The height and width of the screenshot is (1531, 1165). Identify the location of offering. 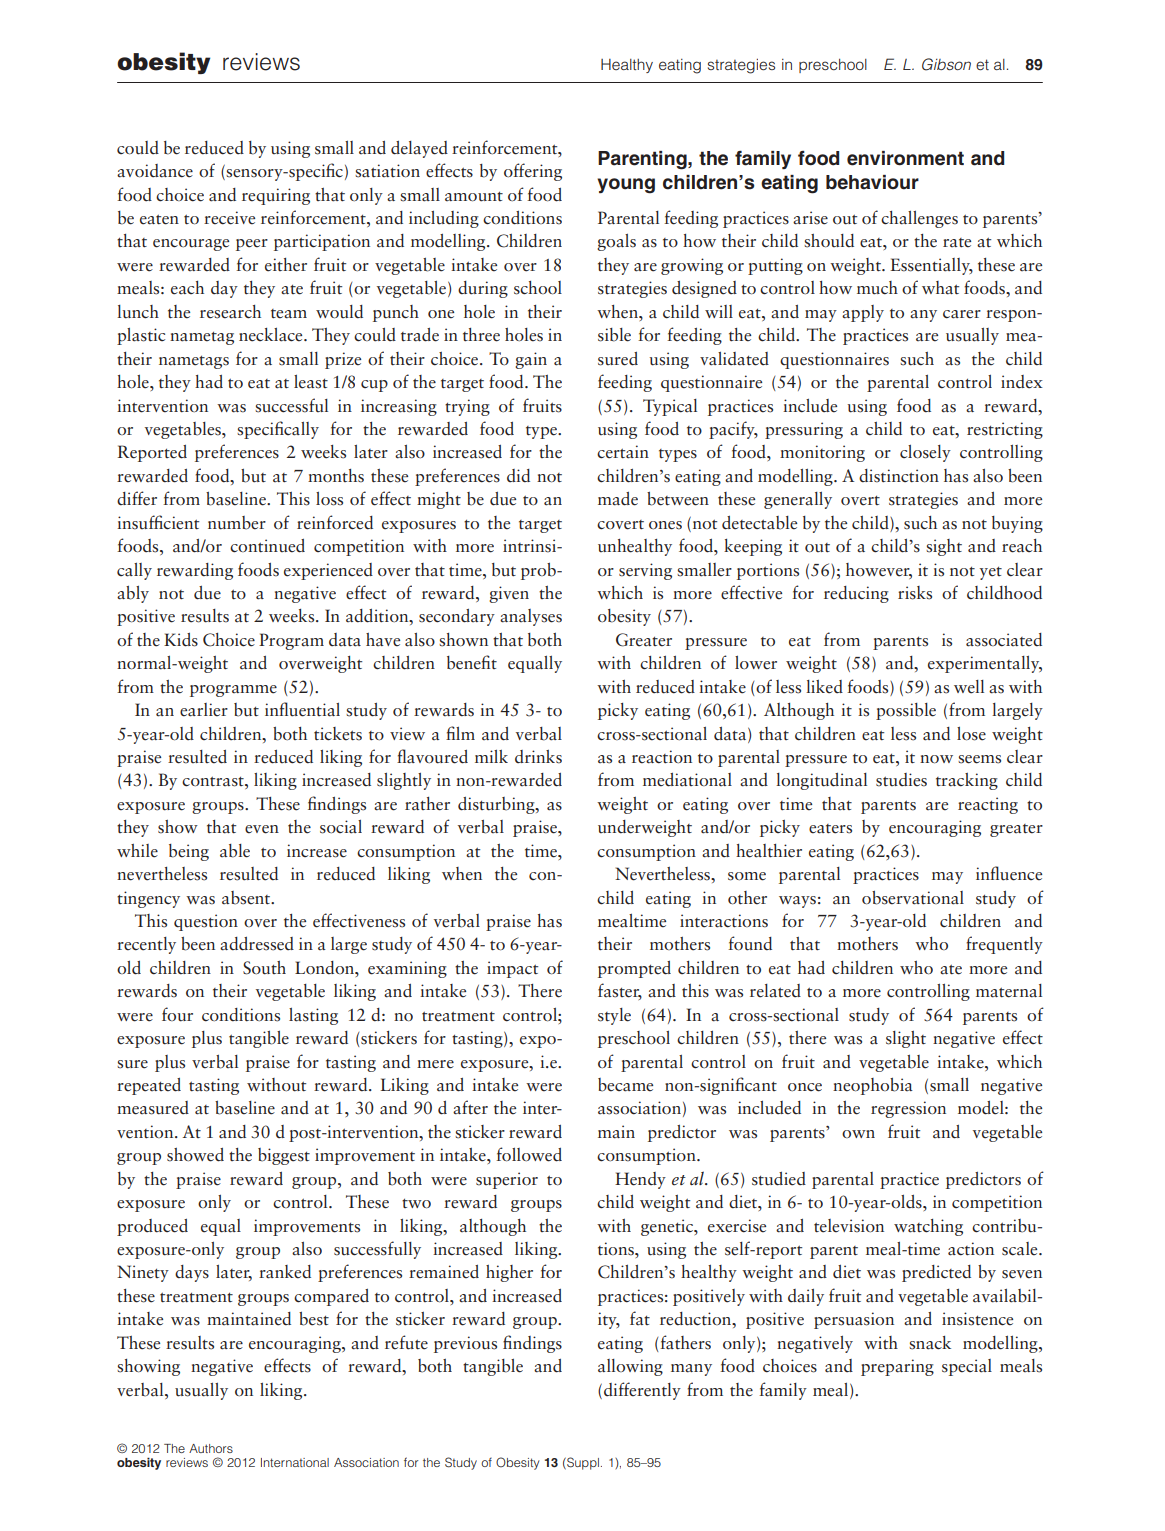
(533, 172).
